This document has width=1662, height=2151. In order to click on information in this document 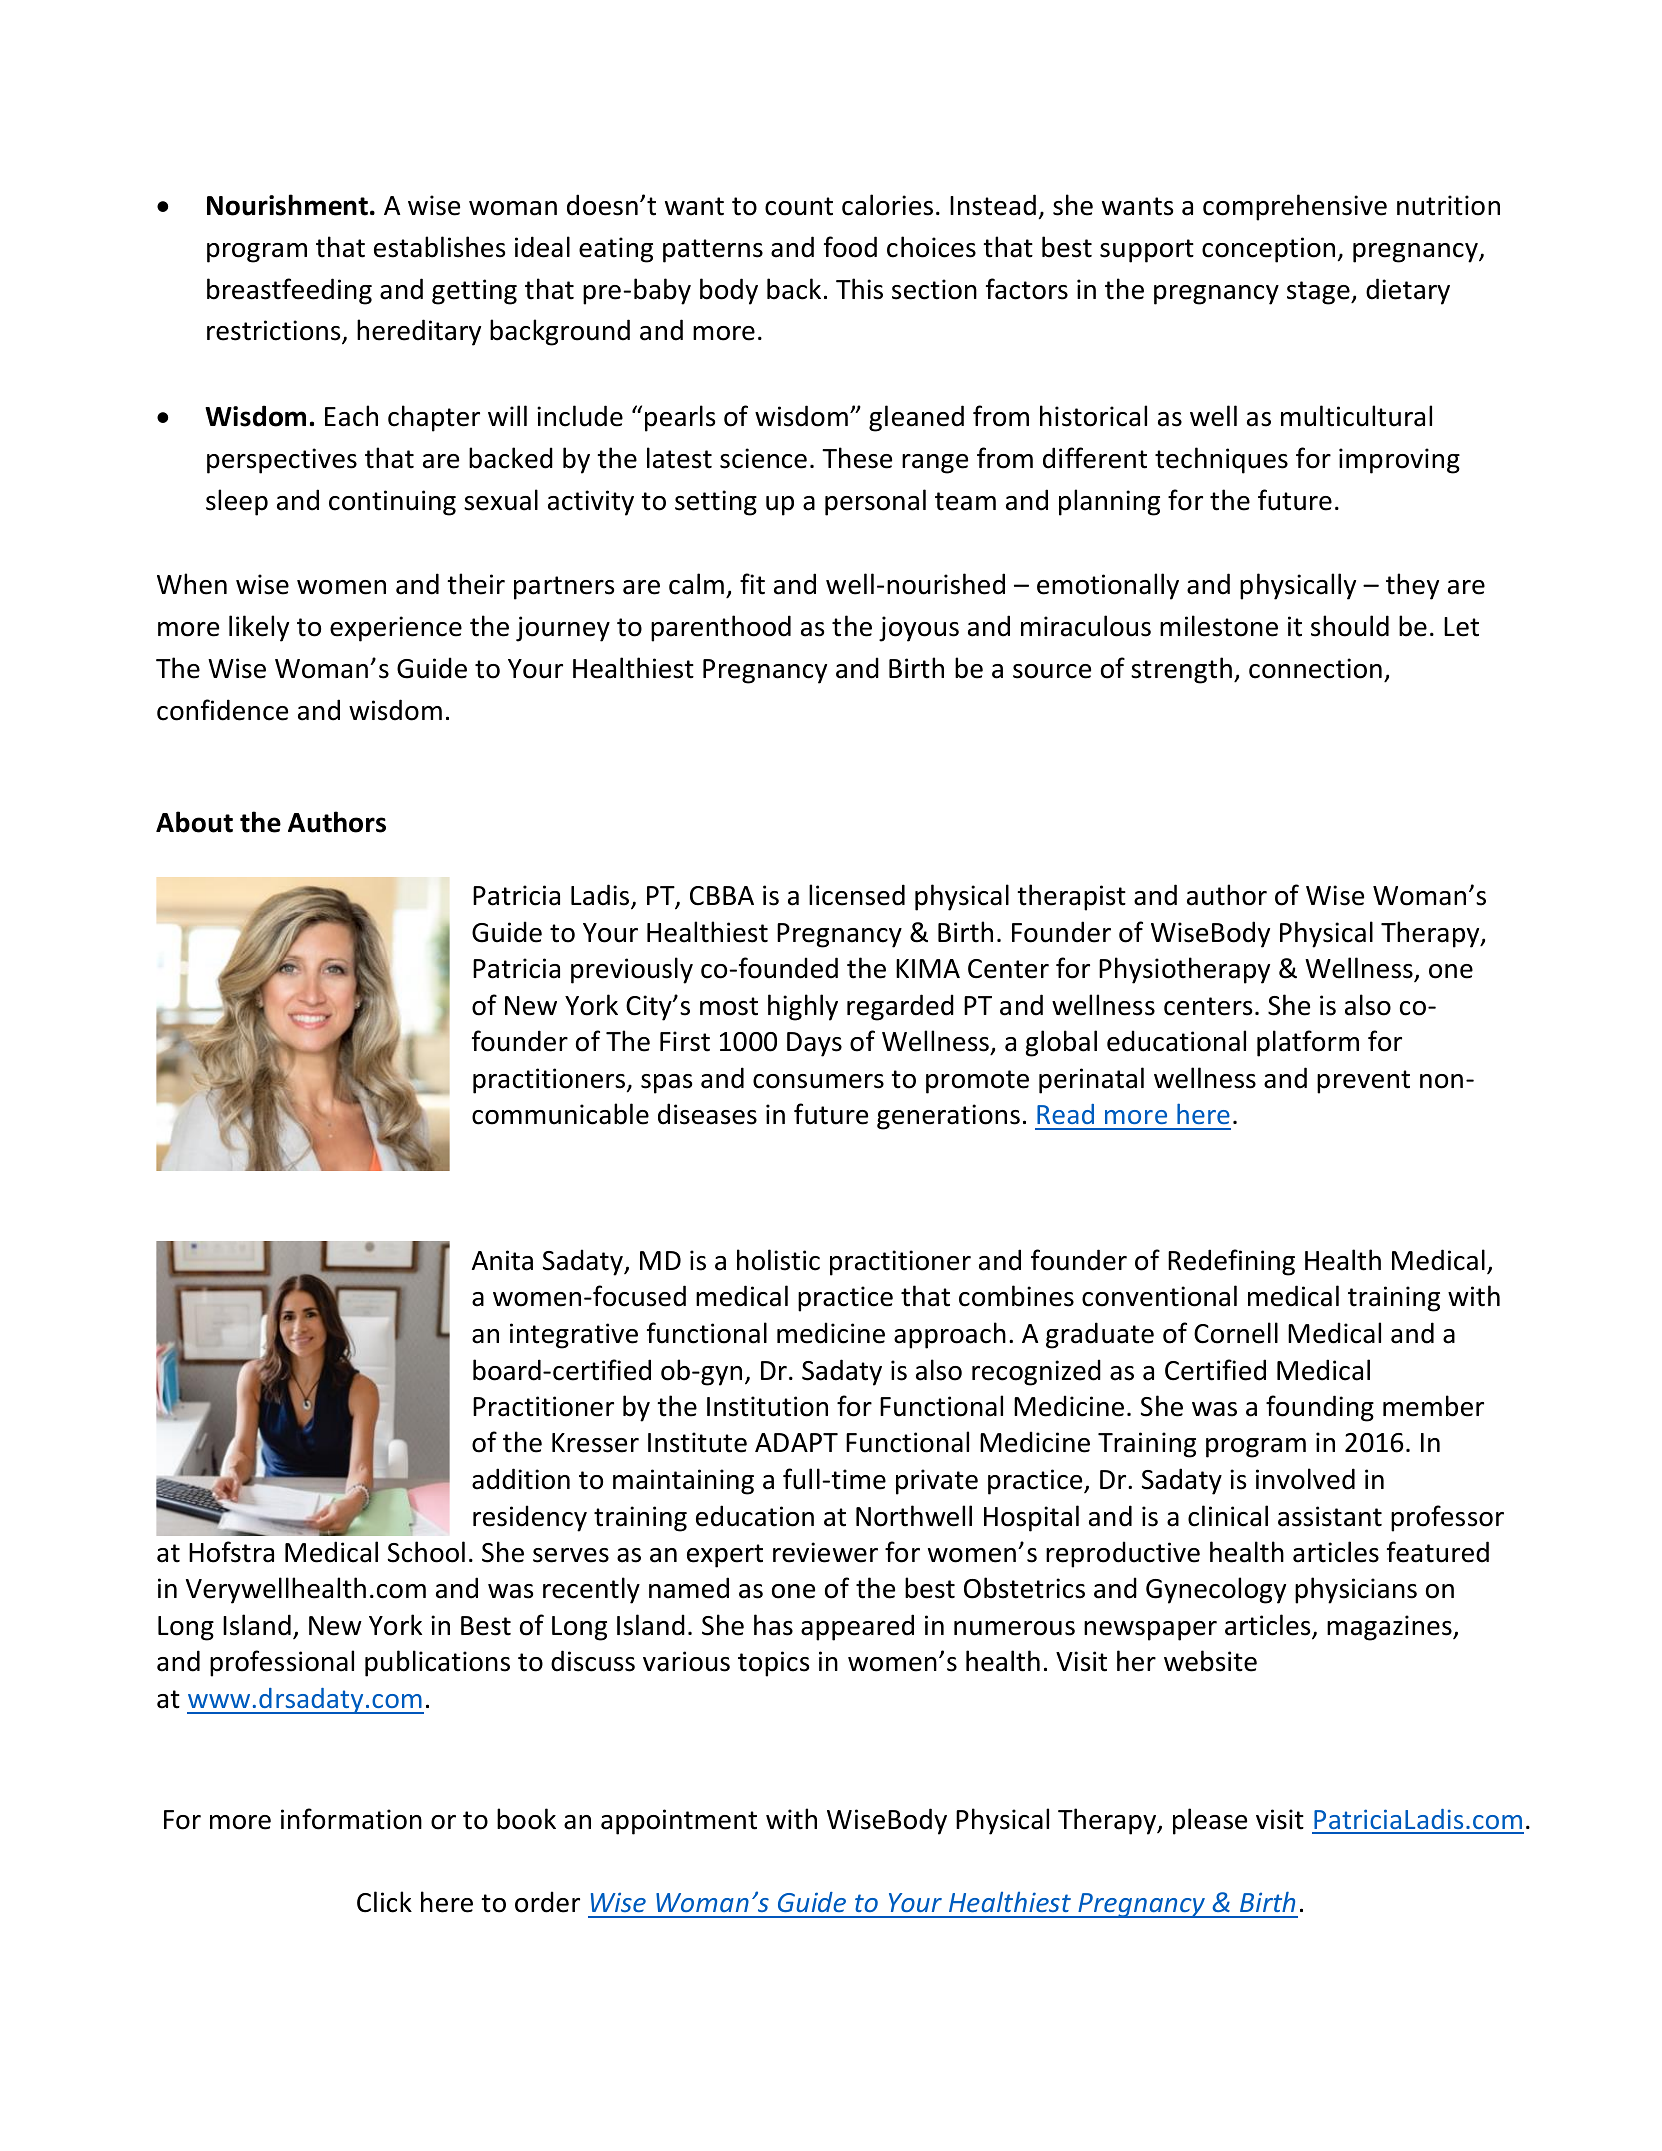, I will do `click(351, 1819)`.
